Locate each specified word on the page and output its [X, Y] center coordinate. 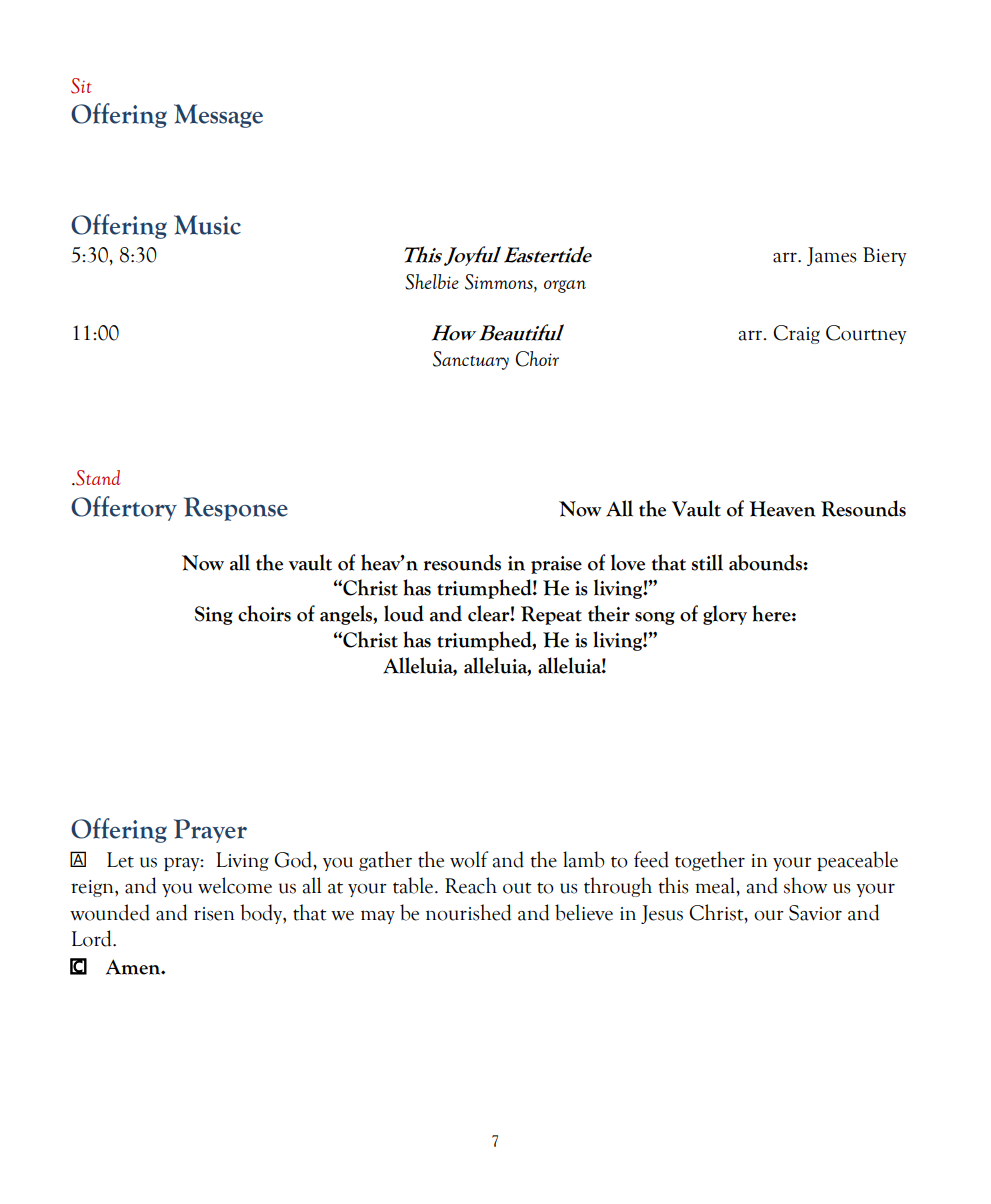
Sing [214, 615]
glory [725, 615]
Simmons [500, 282]
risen [214, 914]
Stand [97, 478]
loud [404, 613]
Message [218, 116]
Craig [796, 334]
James [832, 256]
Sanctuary [471, 360]
